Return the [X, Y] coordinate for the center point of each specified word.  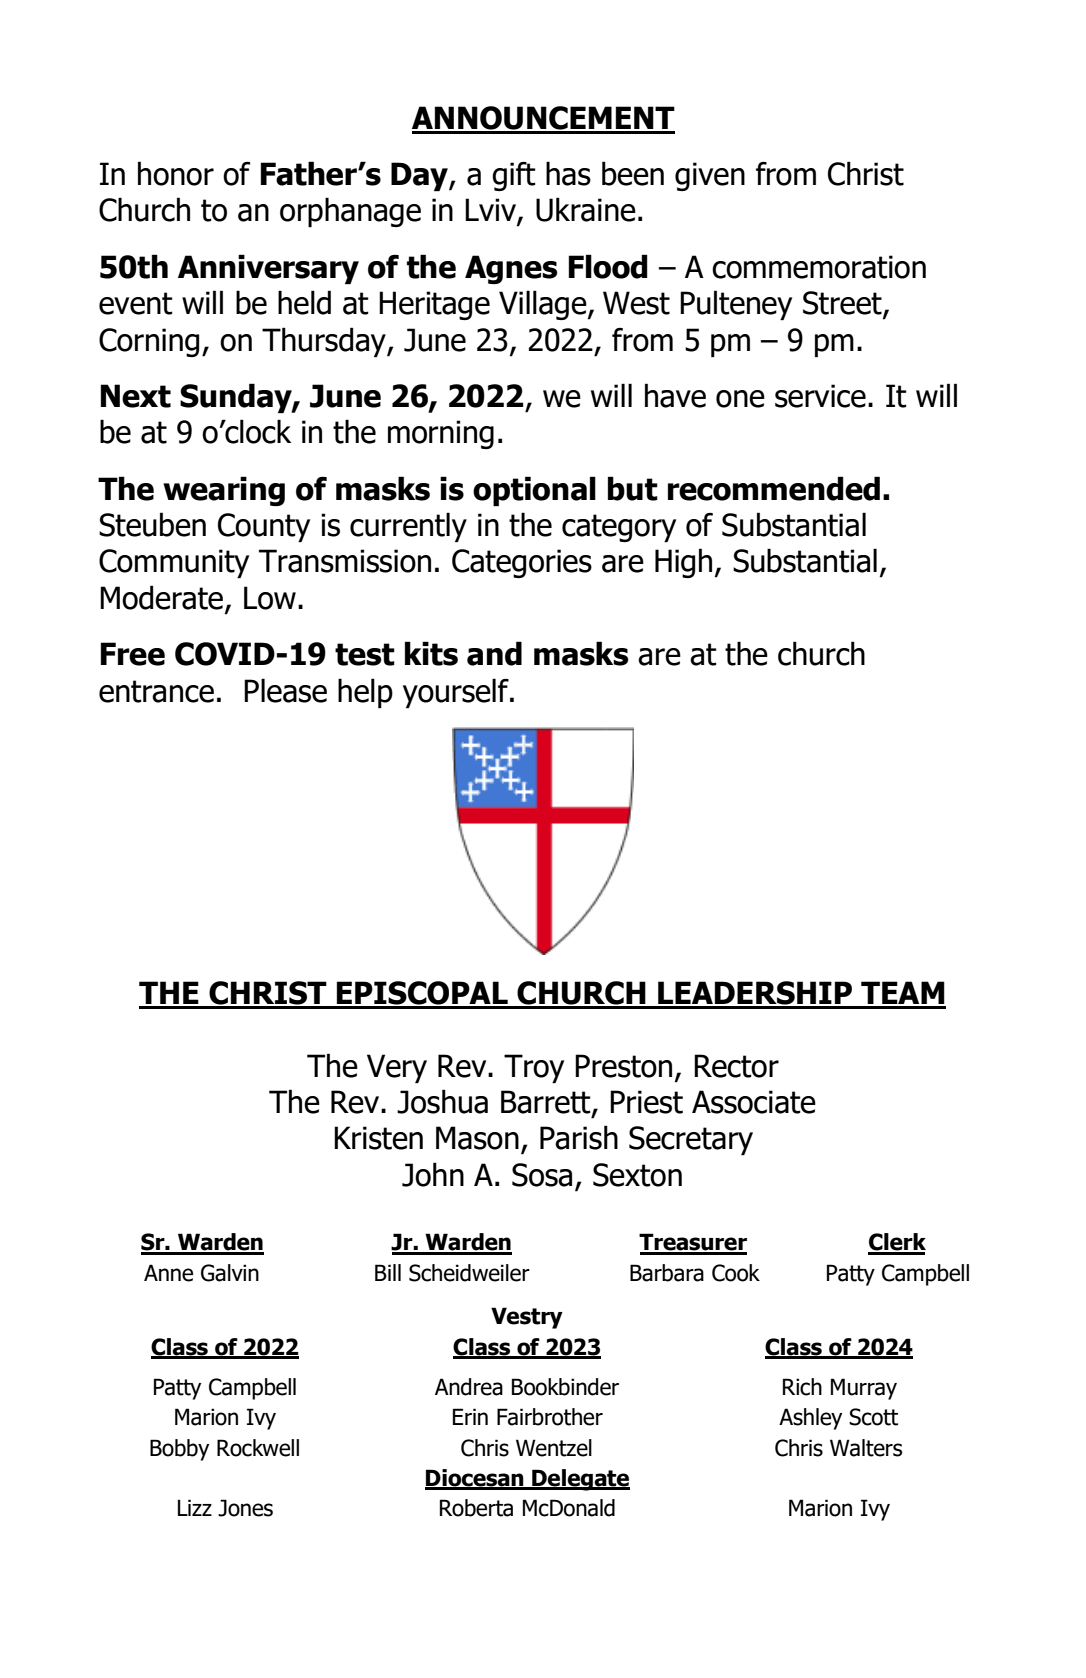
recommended [774, 488]
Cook [736, 1273]
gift [514, 176]
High [683, 563]
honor [176, 173]
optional [534, 491]
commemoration [819, 267]
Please [285, 690]
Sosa [542, 1175]
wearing [224, 491]
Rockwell [258, 1448]
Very [397, 1068]
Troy [534, 1068]
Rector [736, 1066]
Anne [168, 1273]
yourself [457, 693]
